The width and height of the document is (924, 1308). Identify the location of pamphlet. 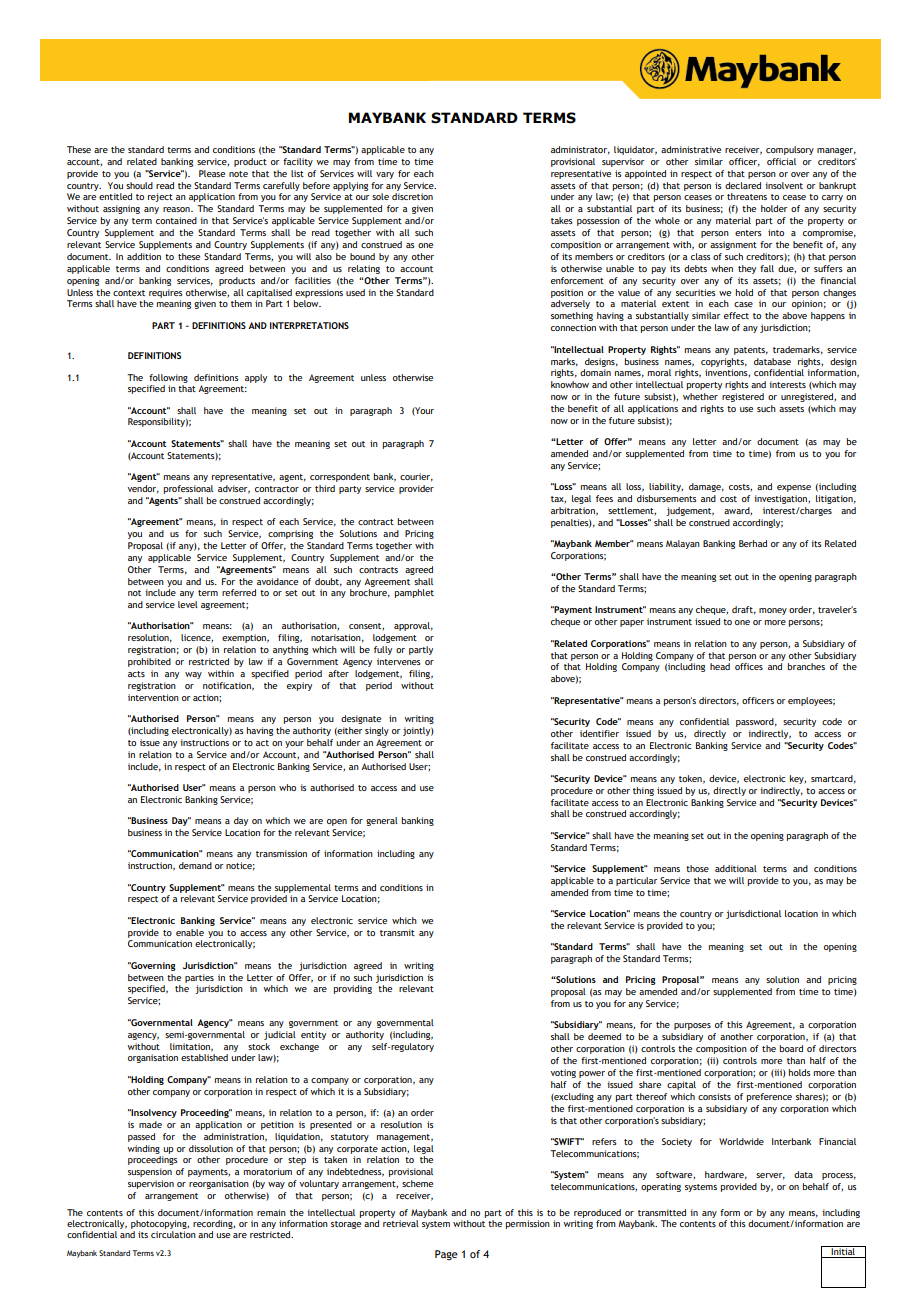
(414, 593).
